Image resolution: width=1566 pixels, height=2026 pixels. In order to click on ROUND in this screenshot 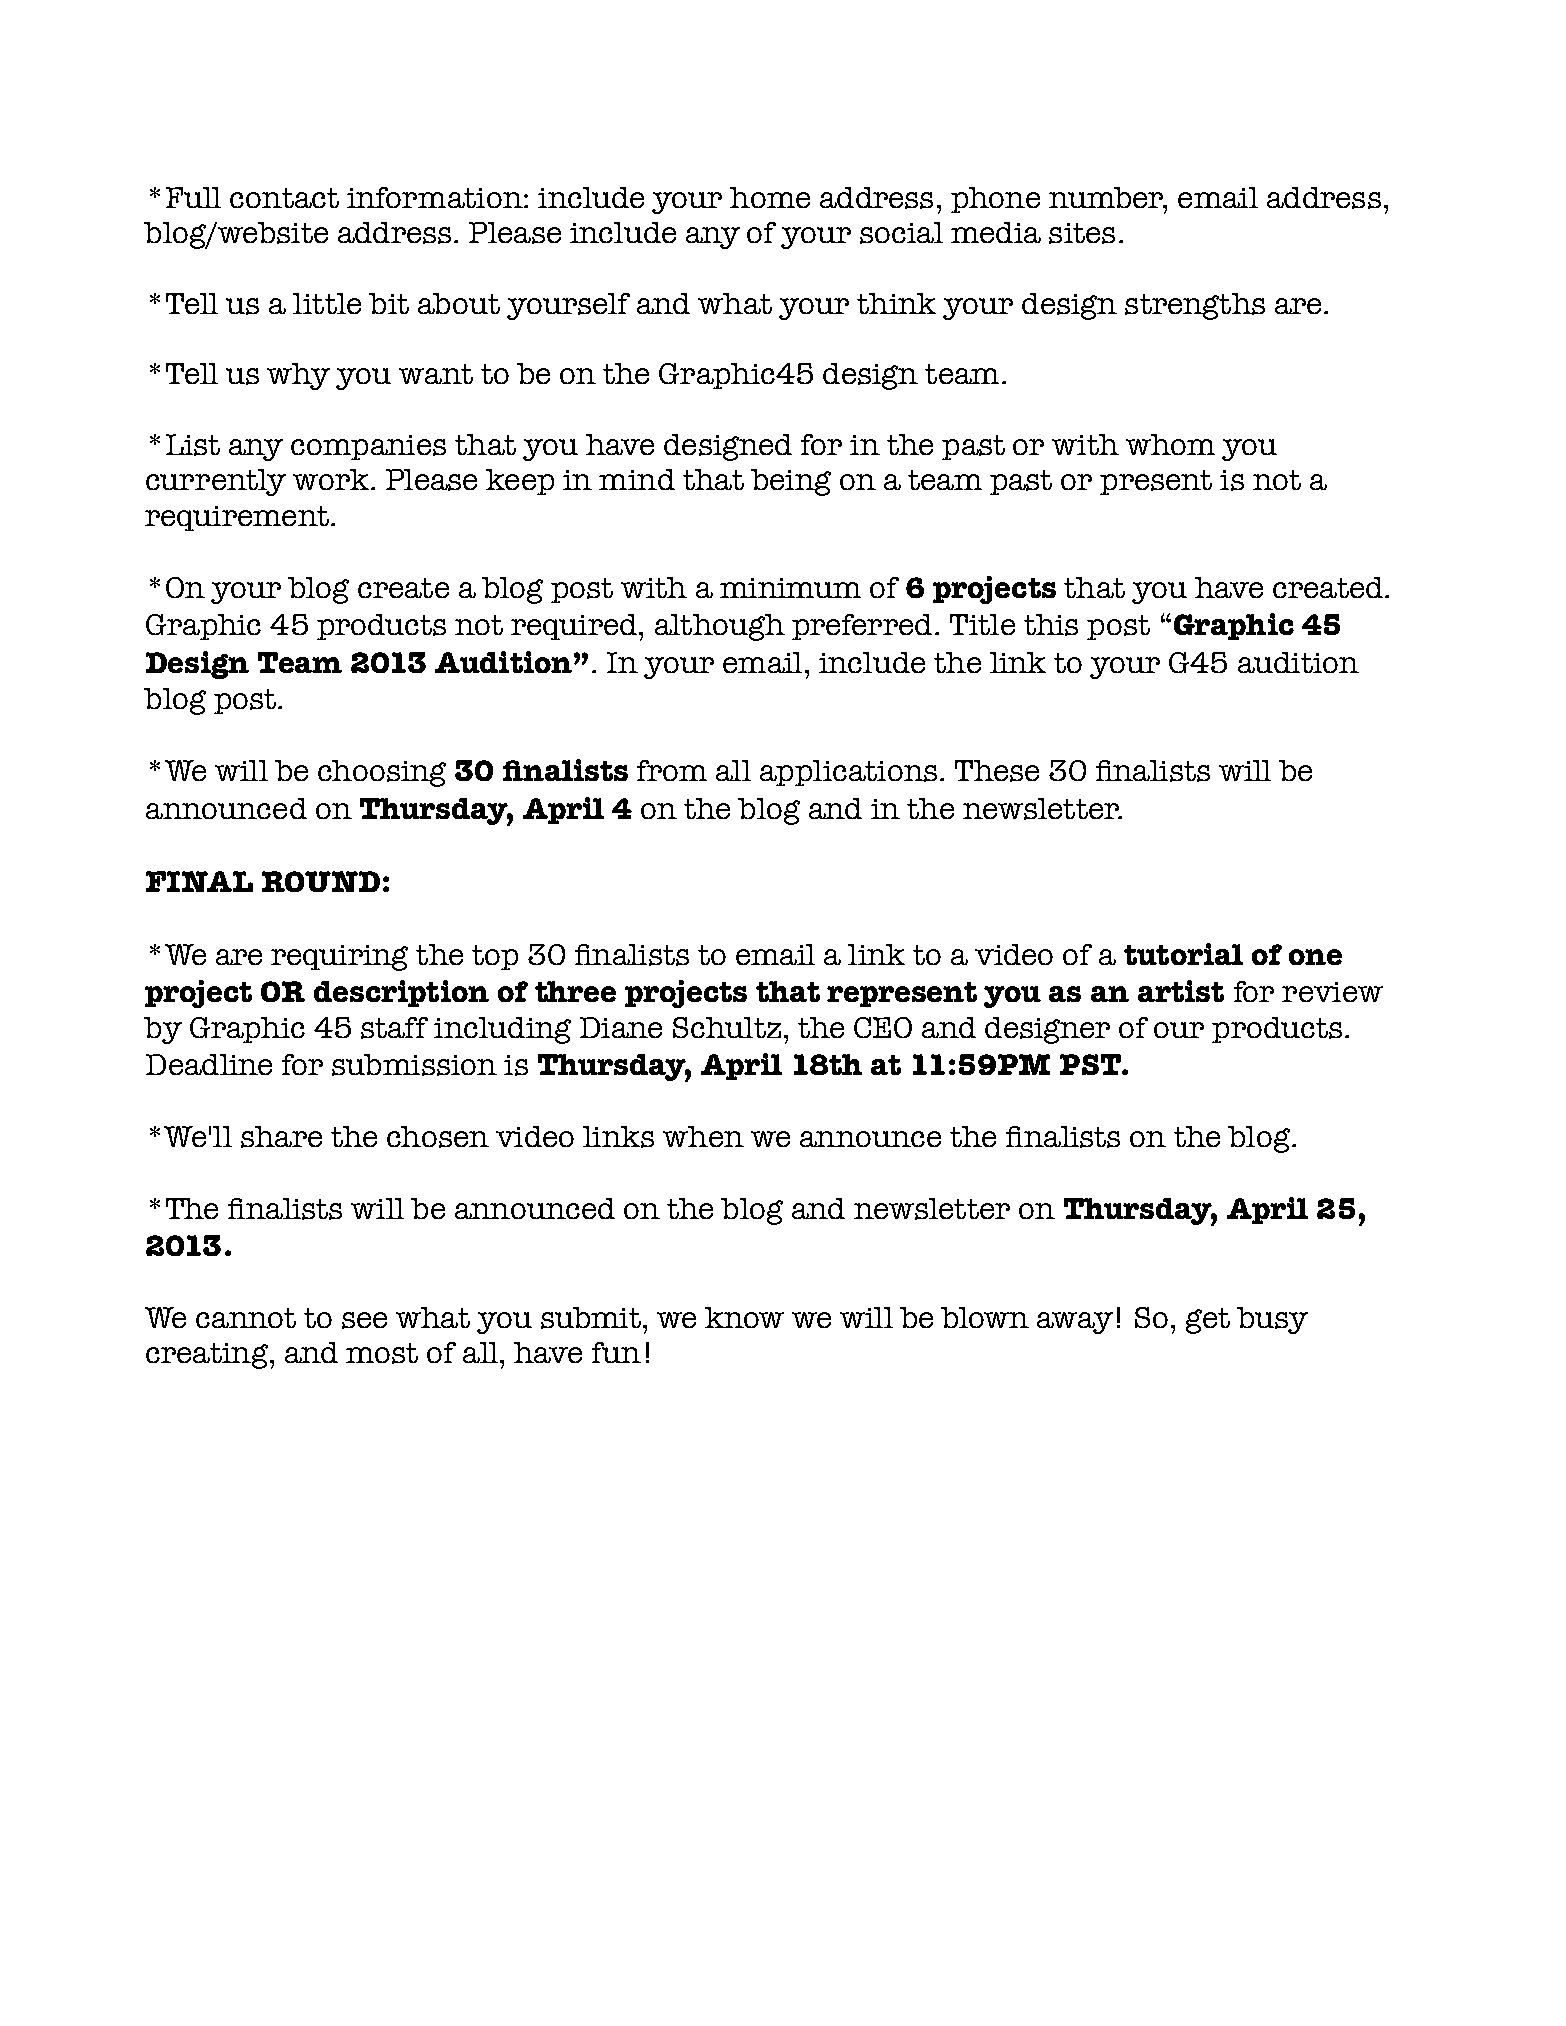, I will do `click(321, 881)`.
